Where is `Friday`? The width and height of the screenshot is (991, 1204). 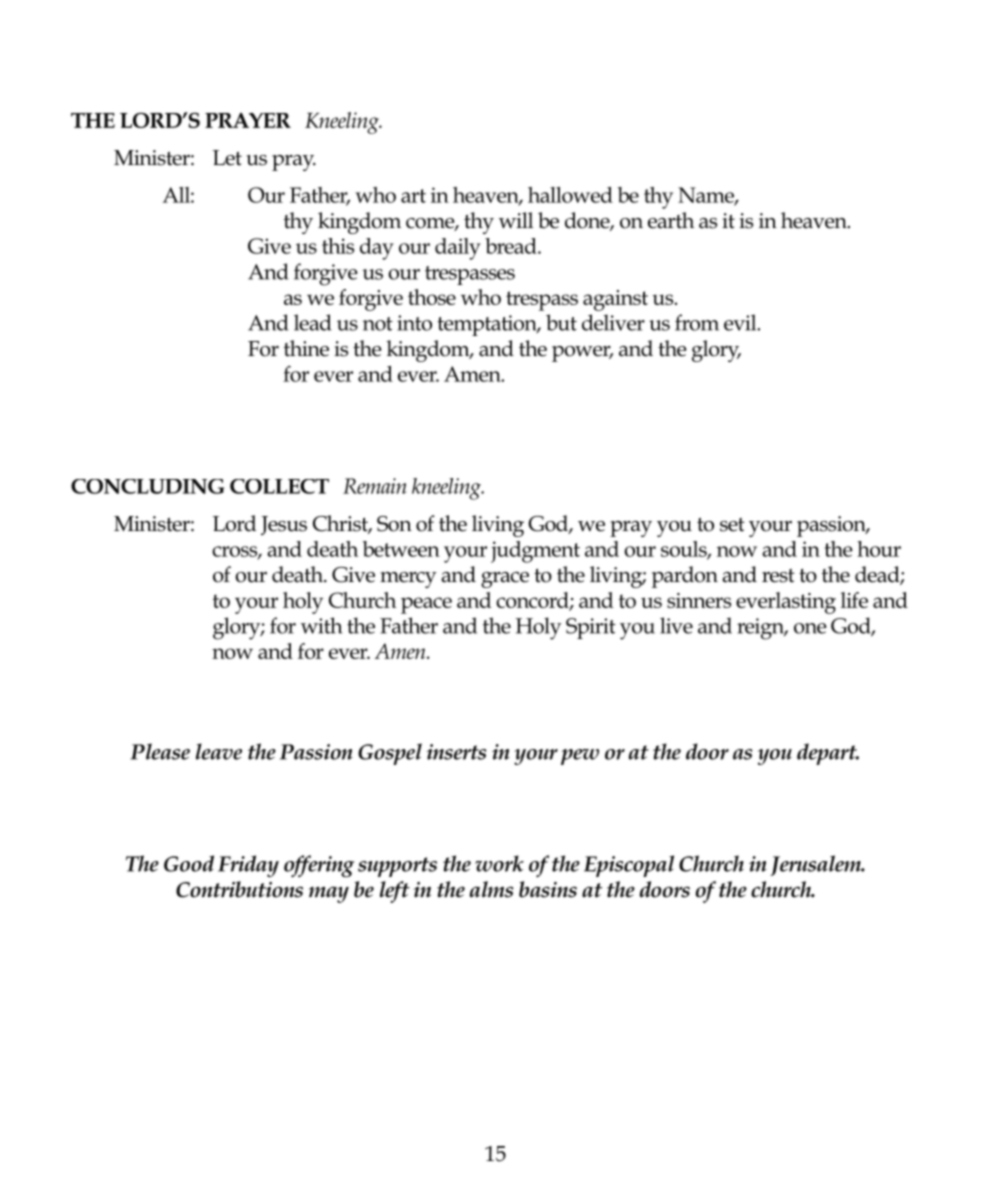 Friday is located at coordinates (248, 866).
